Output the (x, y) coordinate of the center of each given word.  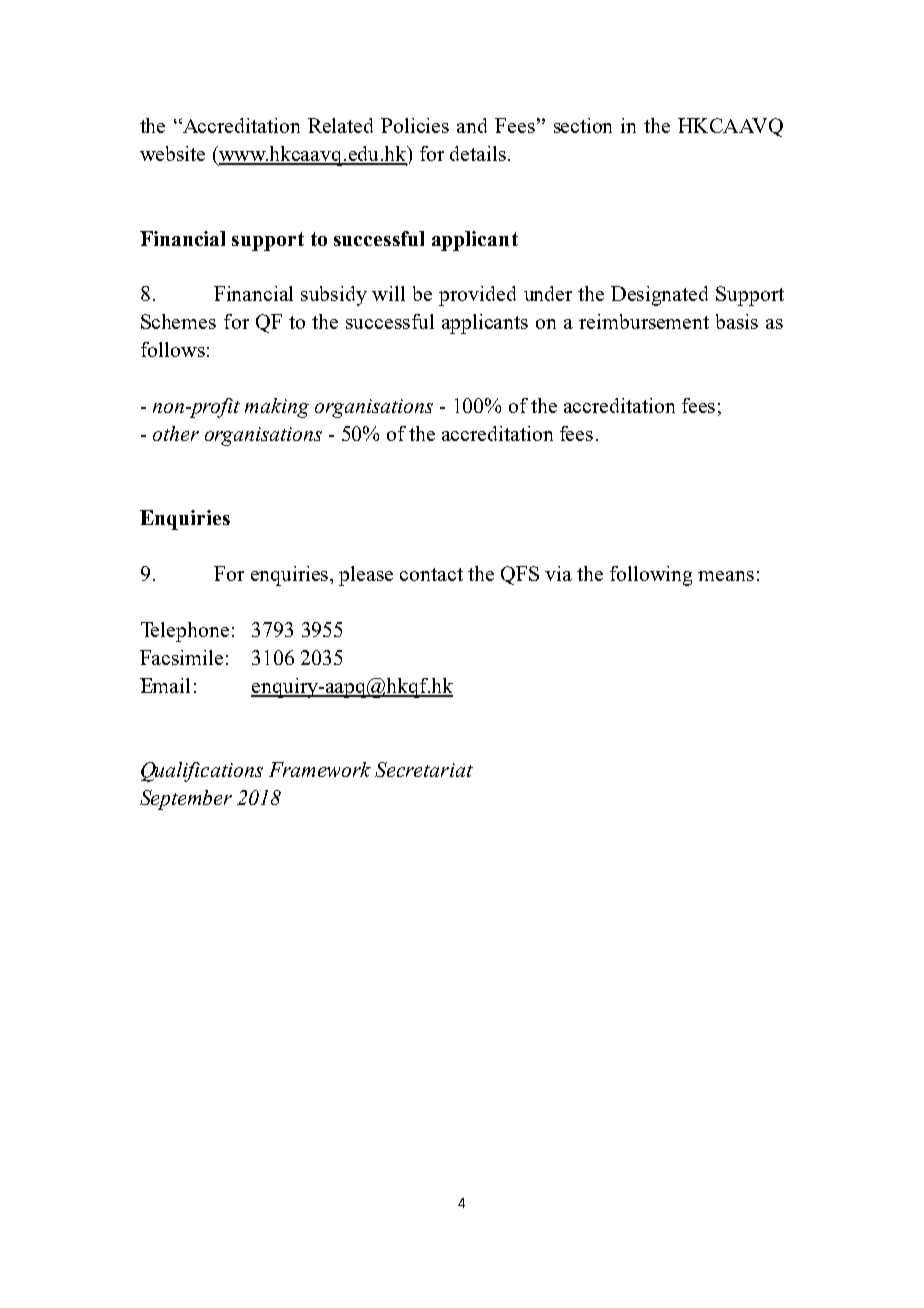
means (726, 576)
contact (431, 574)
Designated (659, 296)
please (366, 576)
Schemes (178, 321)
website (172, 153)
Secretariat (424, 769)
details (478, 153)
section (583, 125)
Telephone (185, 632)
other (176, 433)
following (651, 576)
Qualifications (202, 772)
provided (477, 296)
